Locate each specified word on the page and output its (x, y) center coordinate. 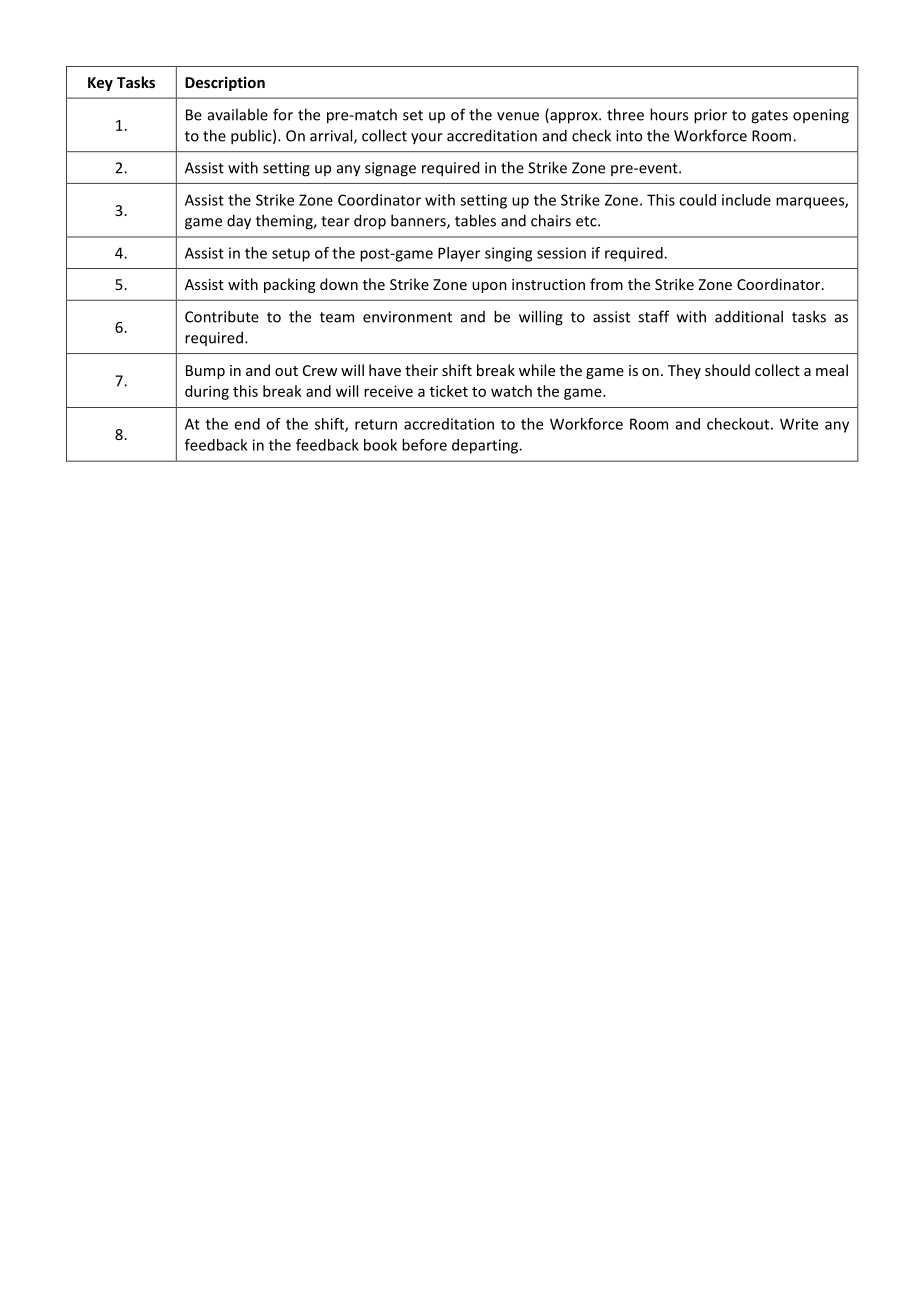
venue (518, 116)
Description (225, 83)
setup (291, 255)
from (606, 284)
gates (769, 117)
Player (459, 254)
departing (486, 446)
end (247, 424)
